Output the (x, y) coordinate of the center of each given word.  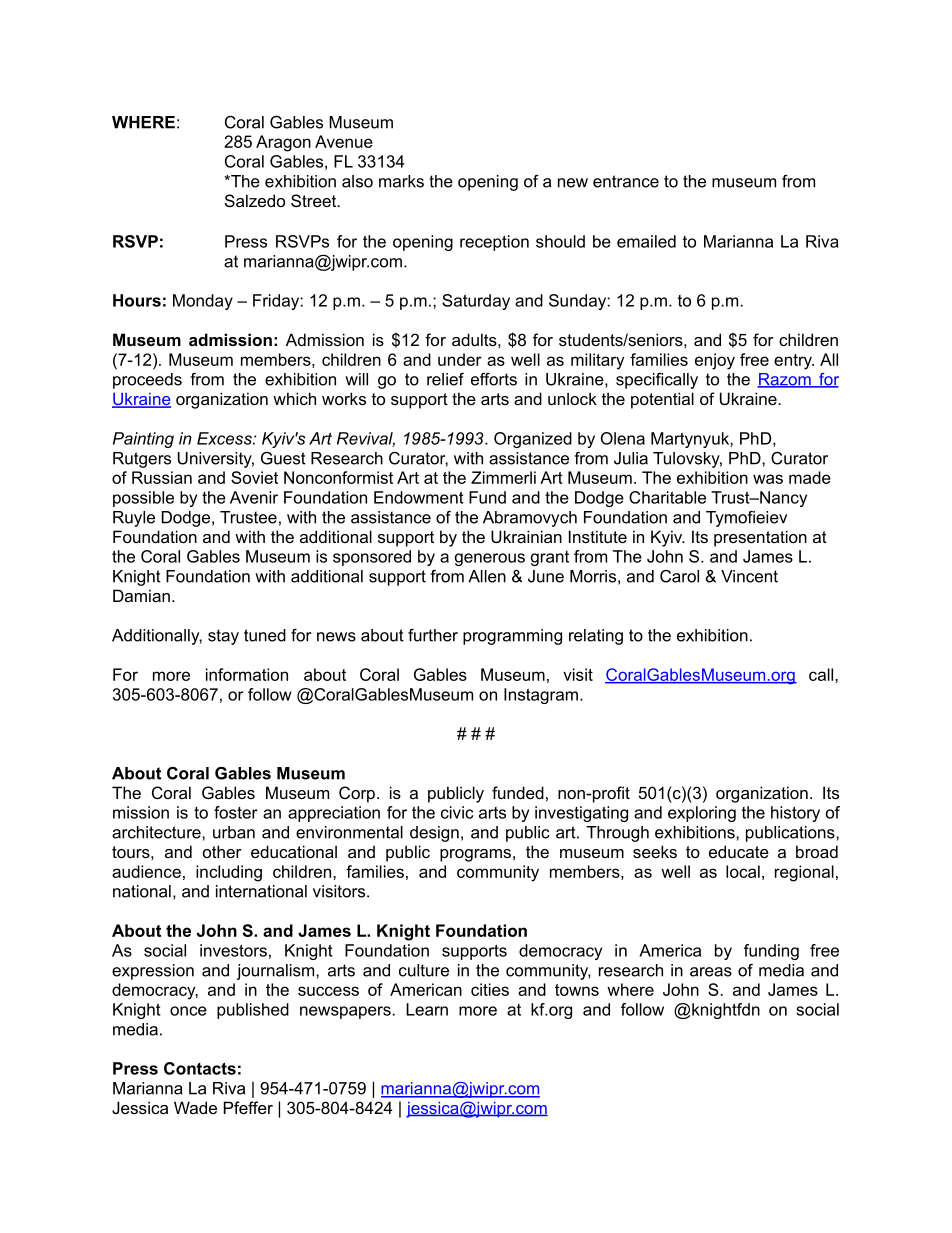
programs (475, 855)
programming (512, 637)
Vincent (749, 576)
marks (401, 181)
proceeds (147, 381)
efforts (494, 379)
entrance (626, 181)
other (222, 851)
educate (739, 851)
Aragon (283, 143)
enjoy (715, 361)
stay (223, 637)
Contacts (200, 1068)
